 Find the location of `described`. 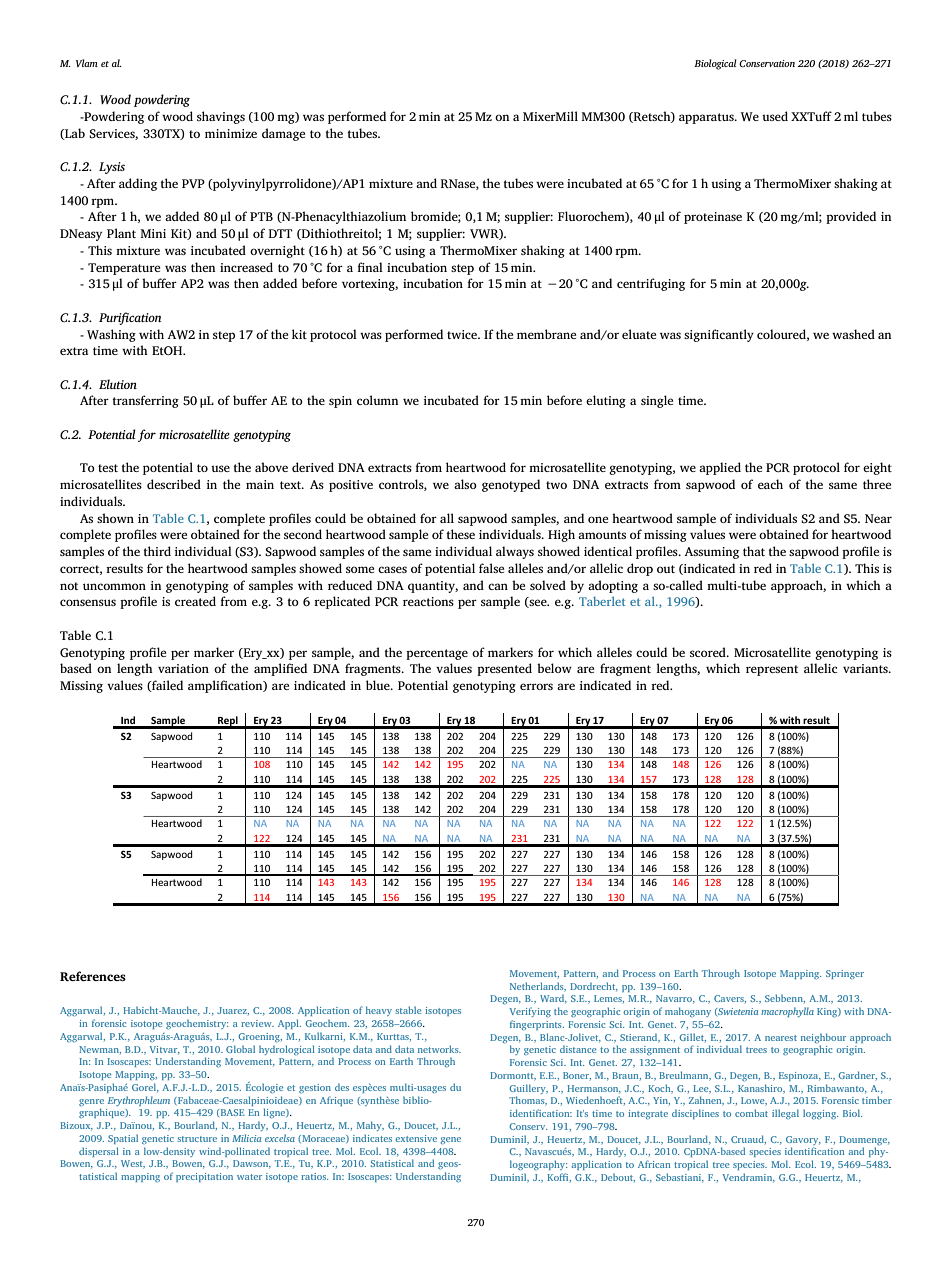

described is located at coordinates (174, 484).
